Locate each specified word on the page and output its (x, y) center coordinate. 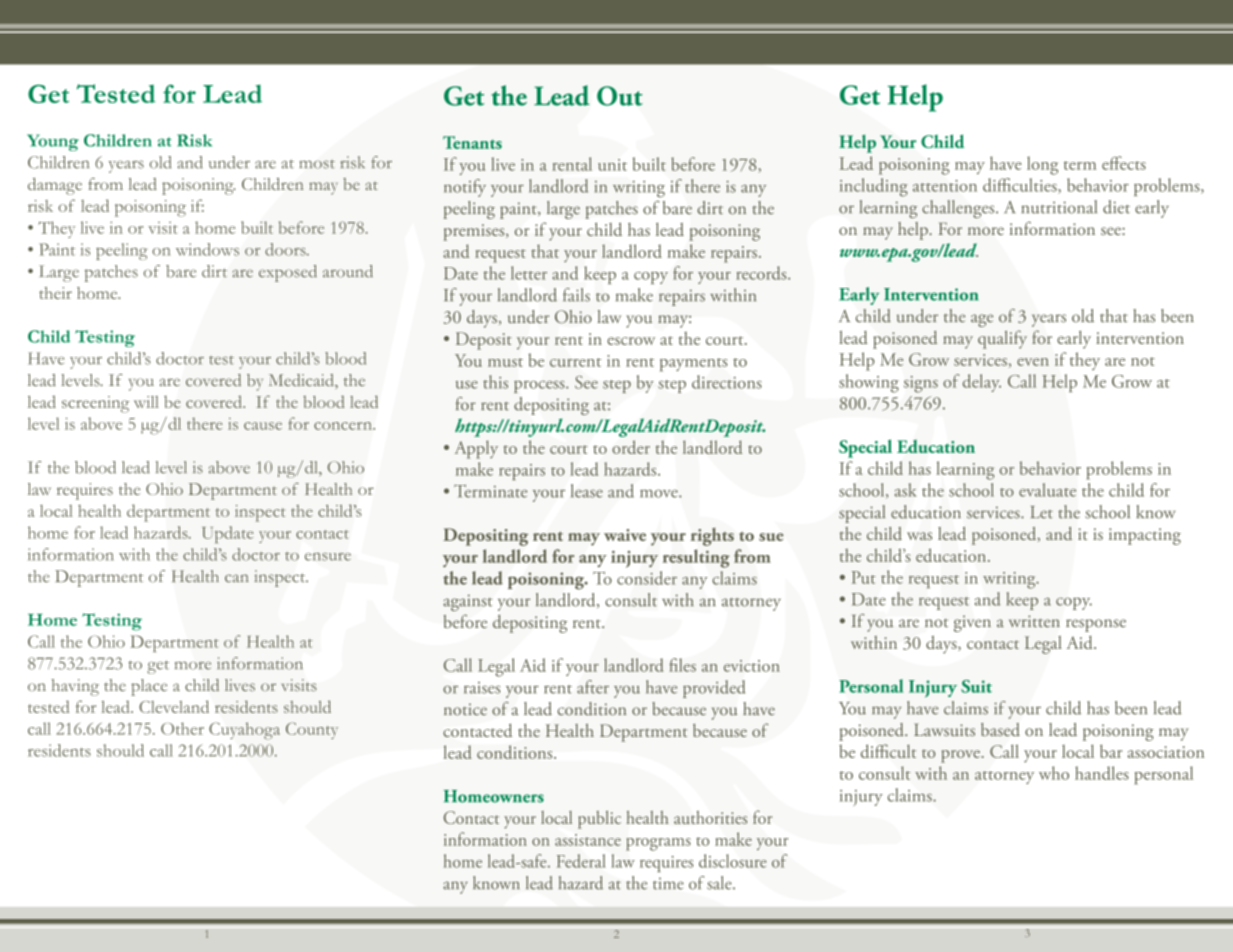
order (631, 447)
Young (53, 142)
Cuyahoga (244, 731)
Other (182, 728)
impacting (1145, 536)
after (593, 687)
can (237, 578)
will (146, 402)
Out (620, 96)
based (1000, 729)
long (1042, 165)
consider (647, 578)
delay (982, 383)
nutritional (1059, 207)
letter (529, 273)
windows (207, 249)
